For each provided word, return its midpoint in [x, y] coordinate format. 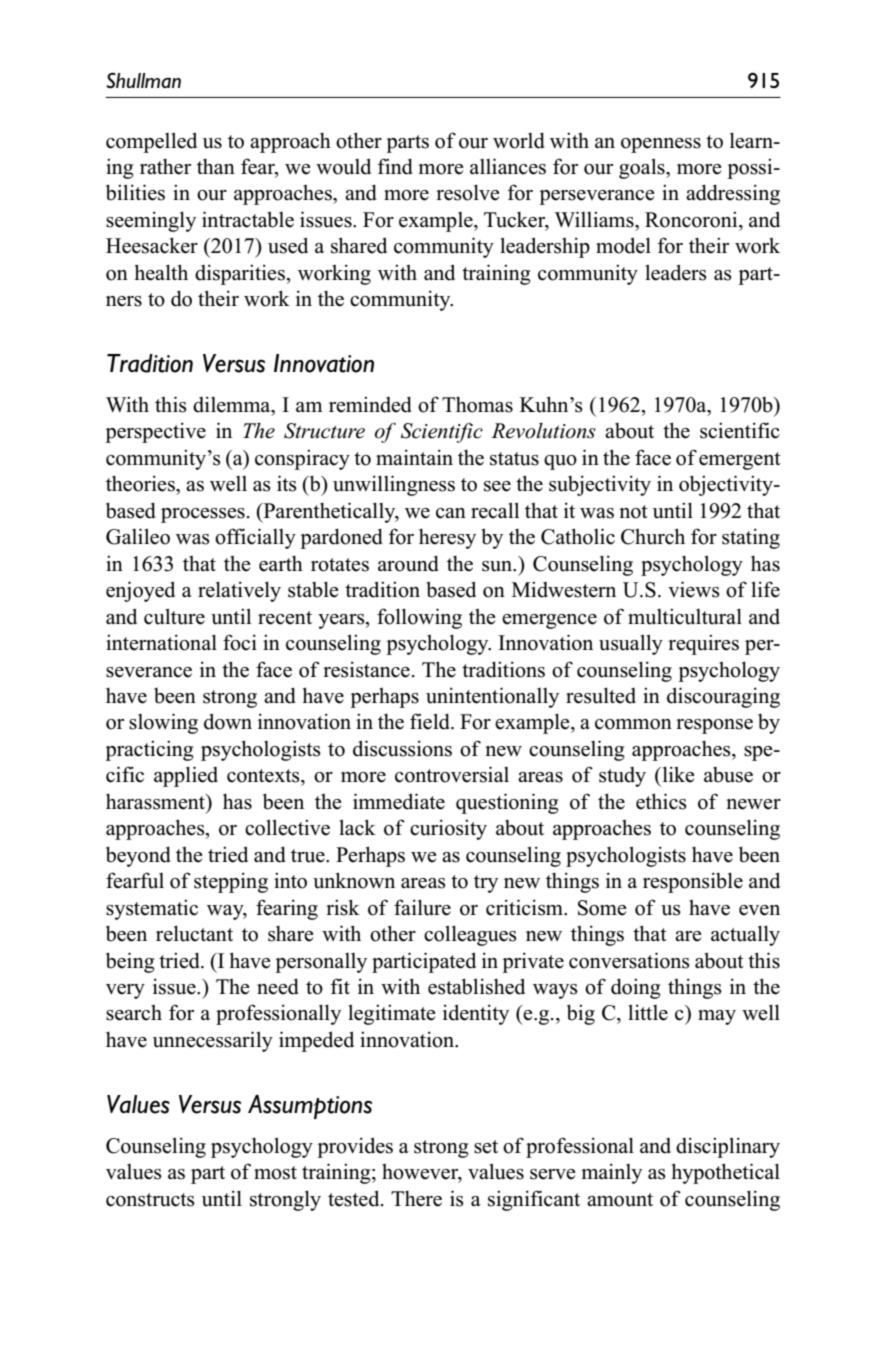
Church [653, 536]
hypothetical [726, 1173]
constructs [150, 1200]
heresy [447, 539]
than [216, 166]
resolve [468, 192]
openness [661, 145]
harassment [156, 802]
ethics [661, 801]
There [416, 1199]
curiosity [448, 829]
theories [141, 483]
